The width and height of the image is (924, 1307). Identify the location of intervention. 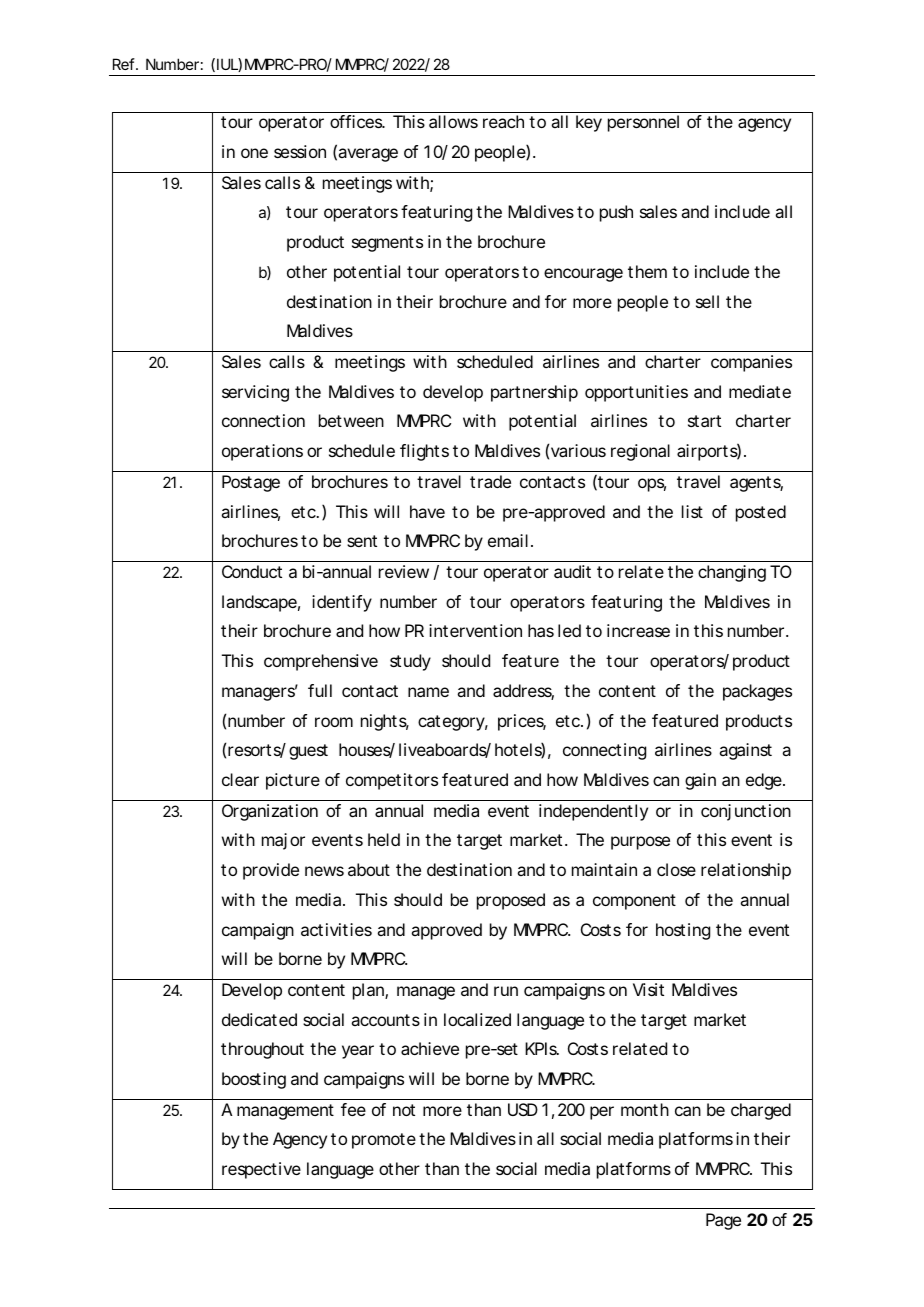
(475, 630).
